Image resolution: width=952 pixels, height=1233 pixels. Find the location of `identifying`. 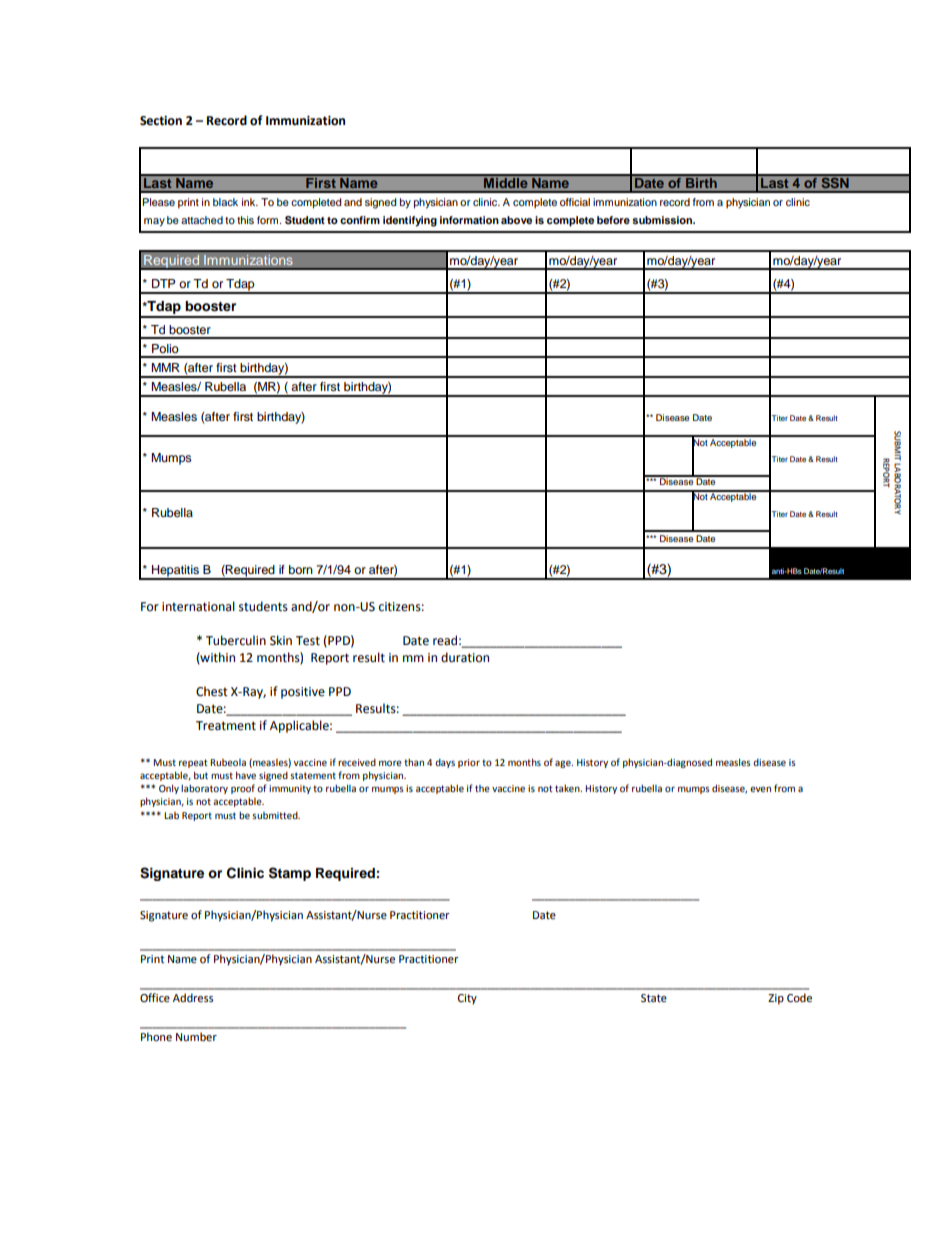

identifying is located at coordinates (410, 221).
